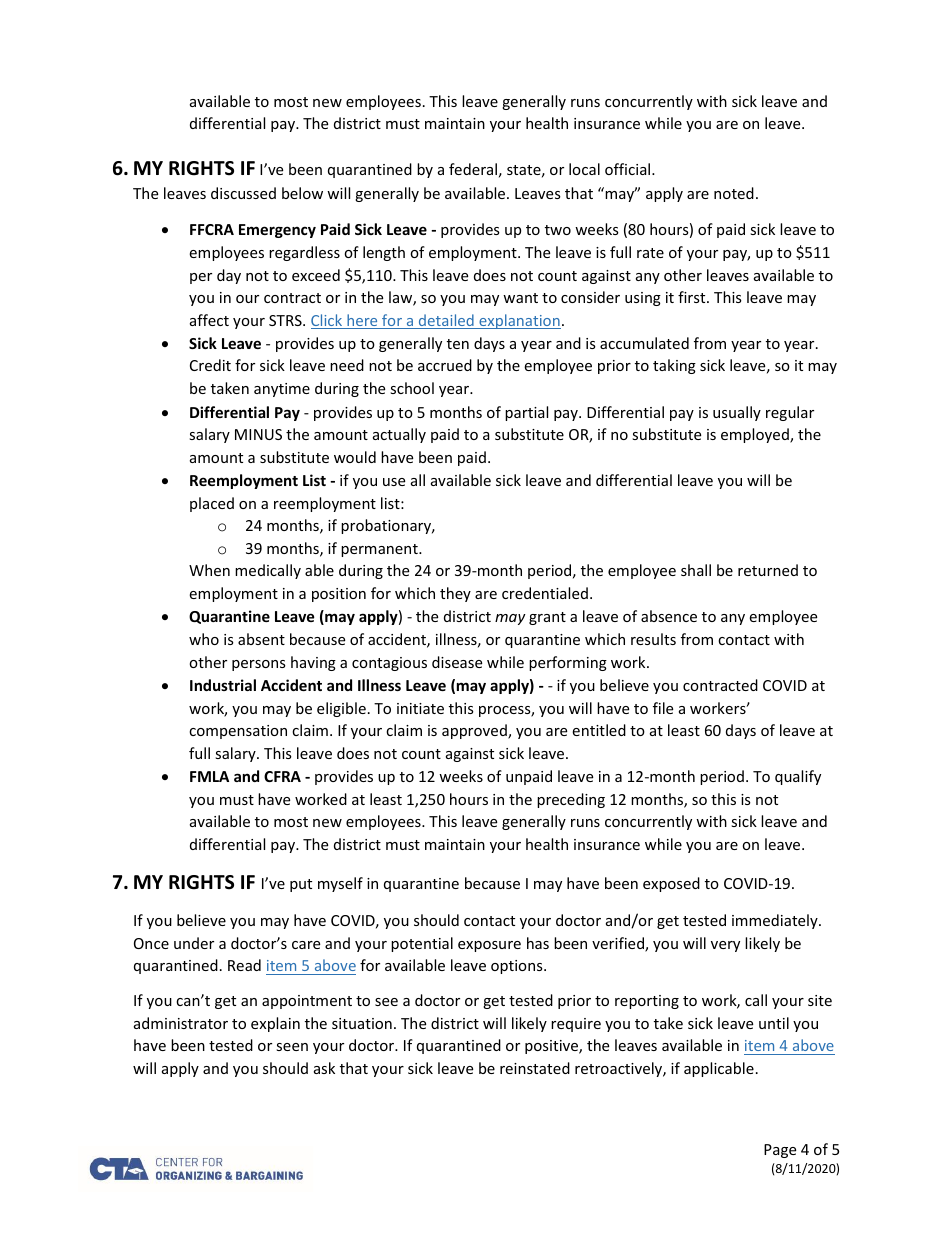 This document has height=1233, width=952. Describe the element at coordinates (571, 800) in the document. I see `preceding` at that location.
